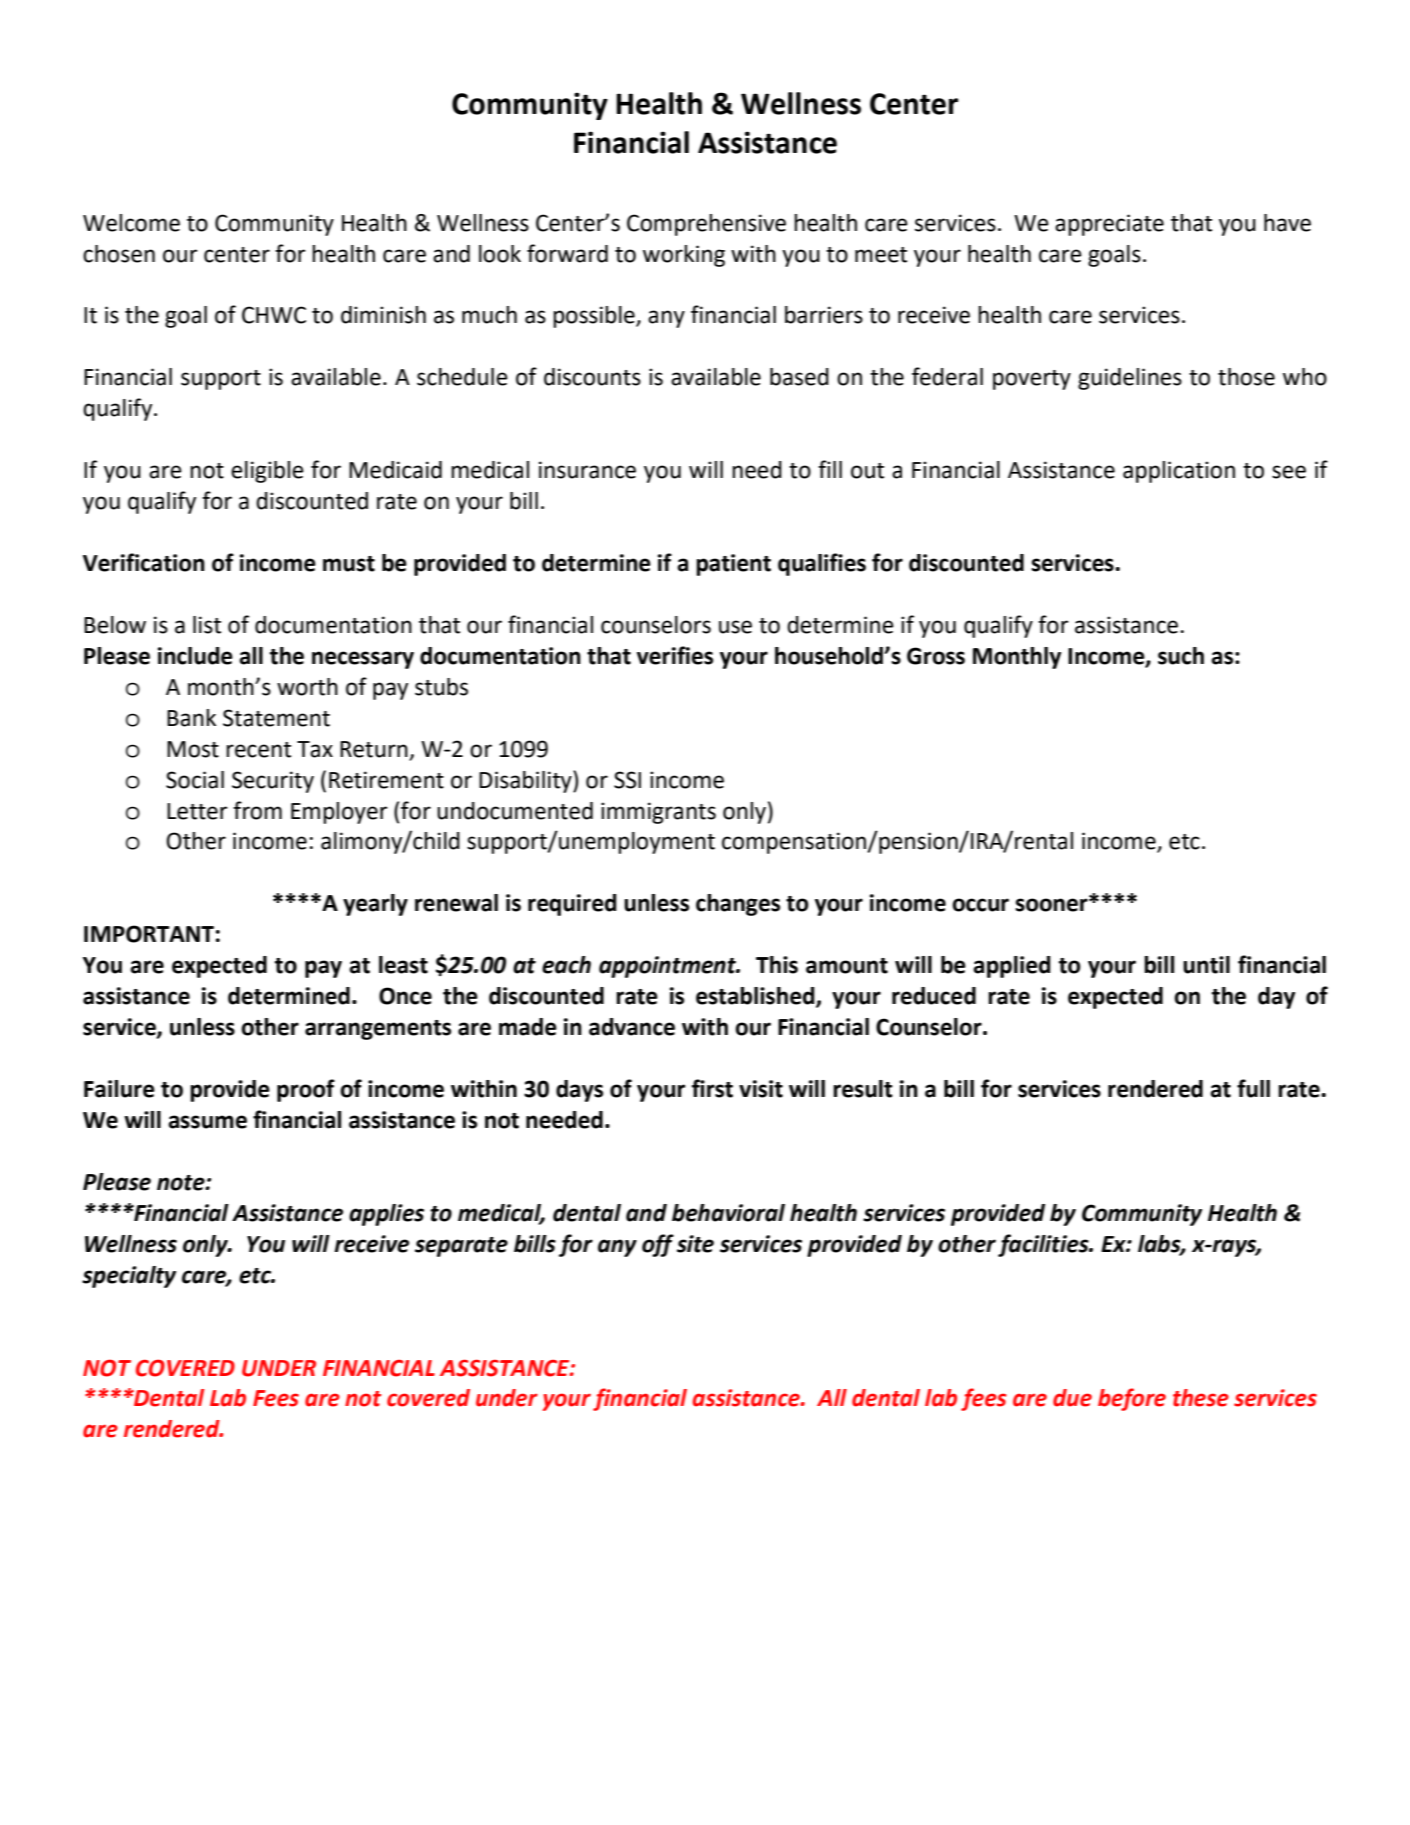 This screenshot has width=1410, height=1825. Describe the element at coordinates (712, 1088) in the screenshot. I see `first` at that location.
